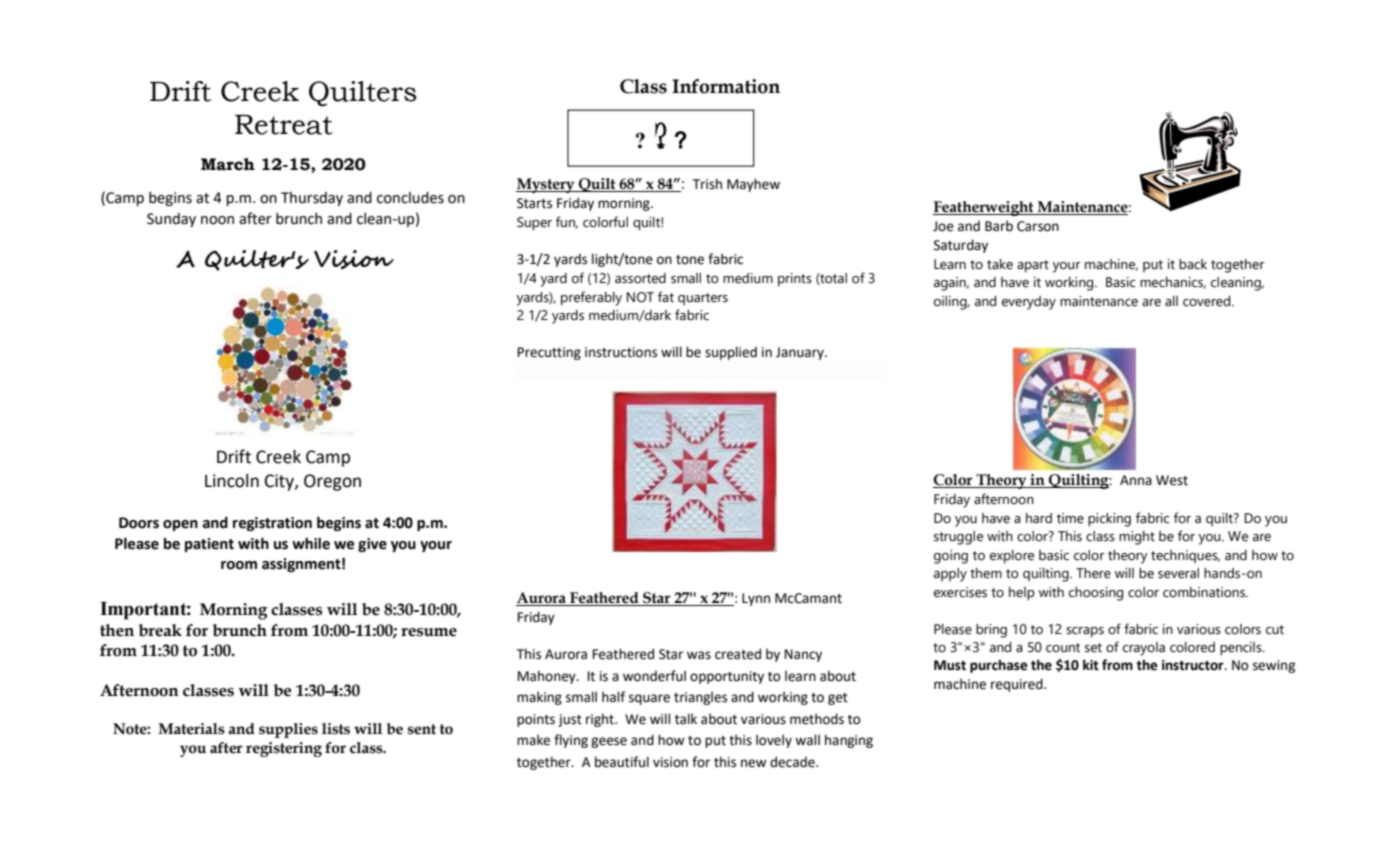 The image size is (1400, 850). What do you see at coordinates (284, 125) in the page?
I see `Retreat` at bounding box center [284, 125].
